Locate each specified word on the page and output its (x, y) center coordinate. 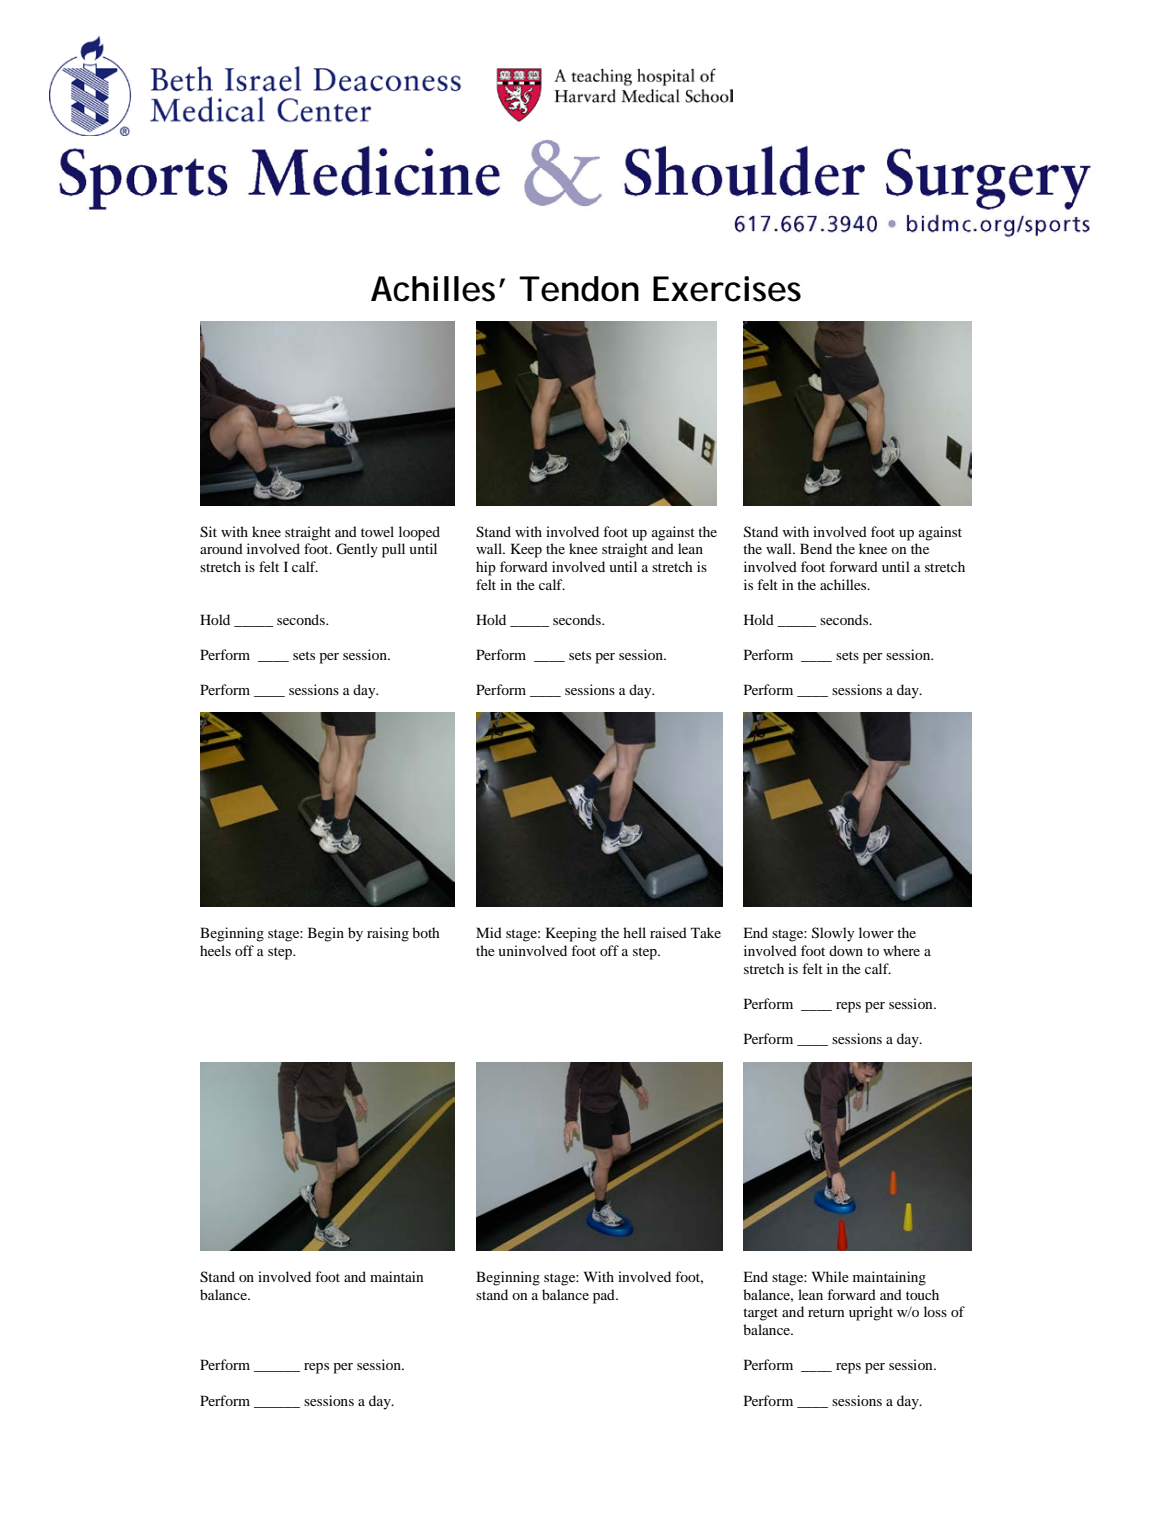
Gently (357, 550)
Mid (489, 932)
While (830, 1276)
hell (634, 932)
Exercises (727, 289)
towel (377, 531)
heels (215, 950)
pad (605, 1296)
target (760, 1314)
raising (388, 934)
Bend (816, 548)
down (846, 950)
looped (419, 533)
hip (486, 568)
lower (876, 932)
